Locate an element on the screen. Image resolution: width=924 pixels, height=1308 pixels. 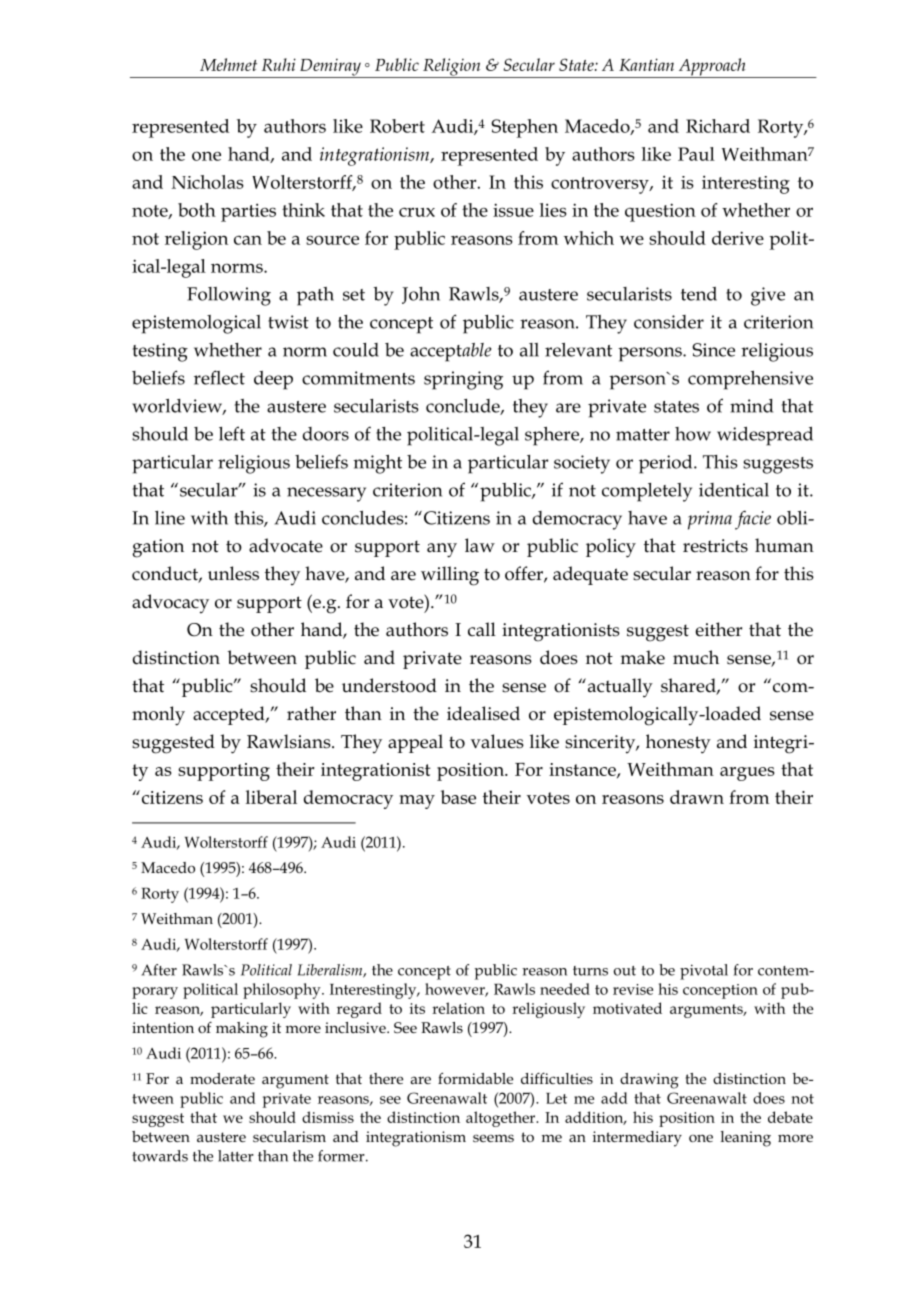
Stephen is located at coordinates (524, 128).
